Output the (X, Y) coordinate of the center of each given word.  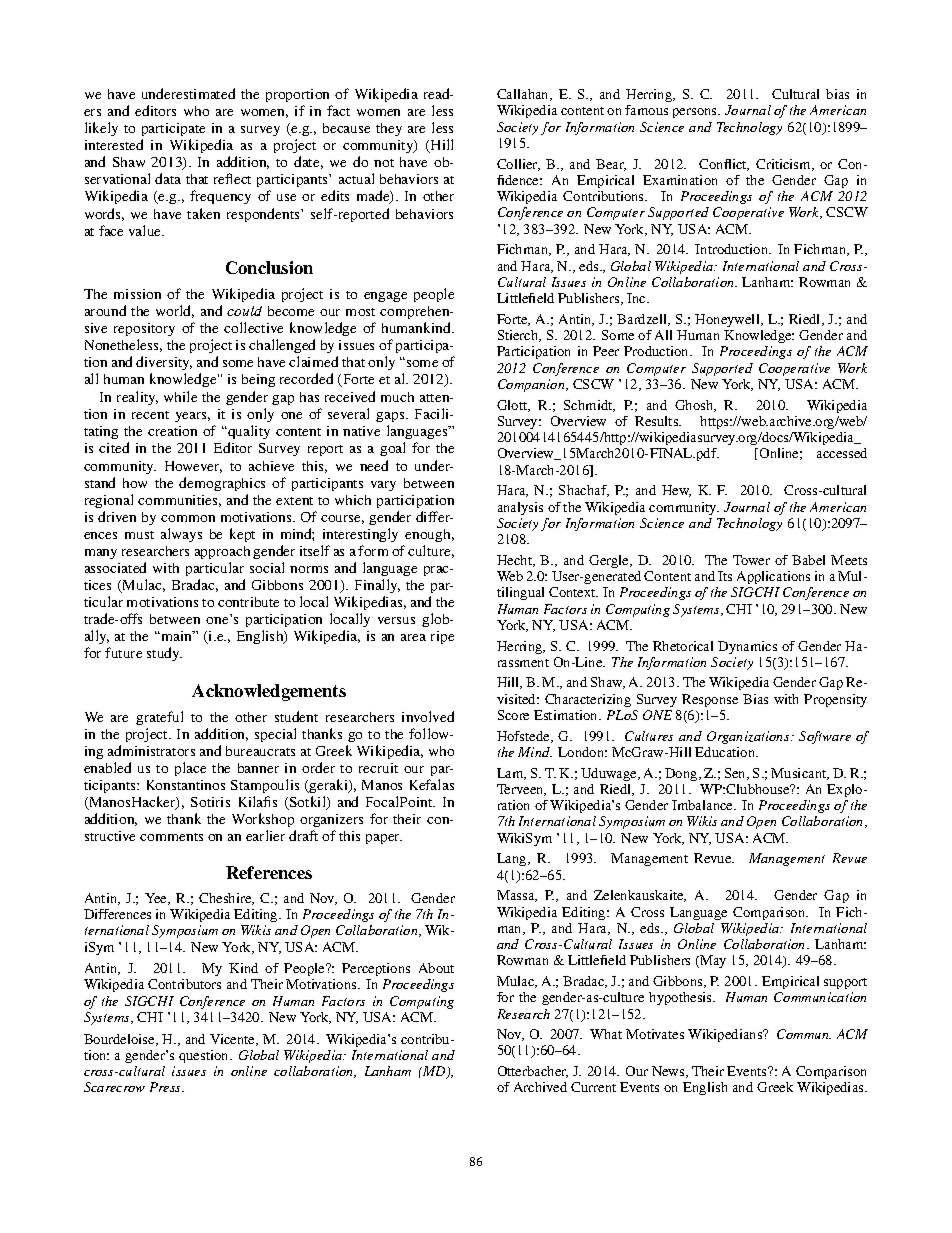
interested (114, 144)
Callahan (524, 95)
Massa (517, 896)
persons (696, 113)
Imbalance (704, 805)
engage (385, 297)
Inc (637, 298)
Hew (676, 491)
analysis (520, 508)
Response (710, 700)
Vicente (234, 1040)
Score (513, 715)
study (164, 654)
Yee (157, 899)
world (175, 311)
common (188, 518)
